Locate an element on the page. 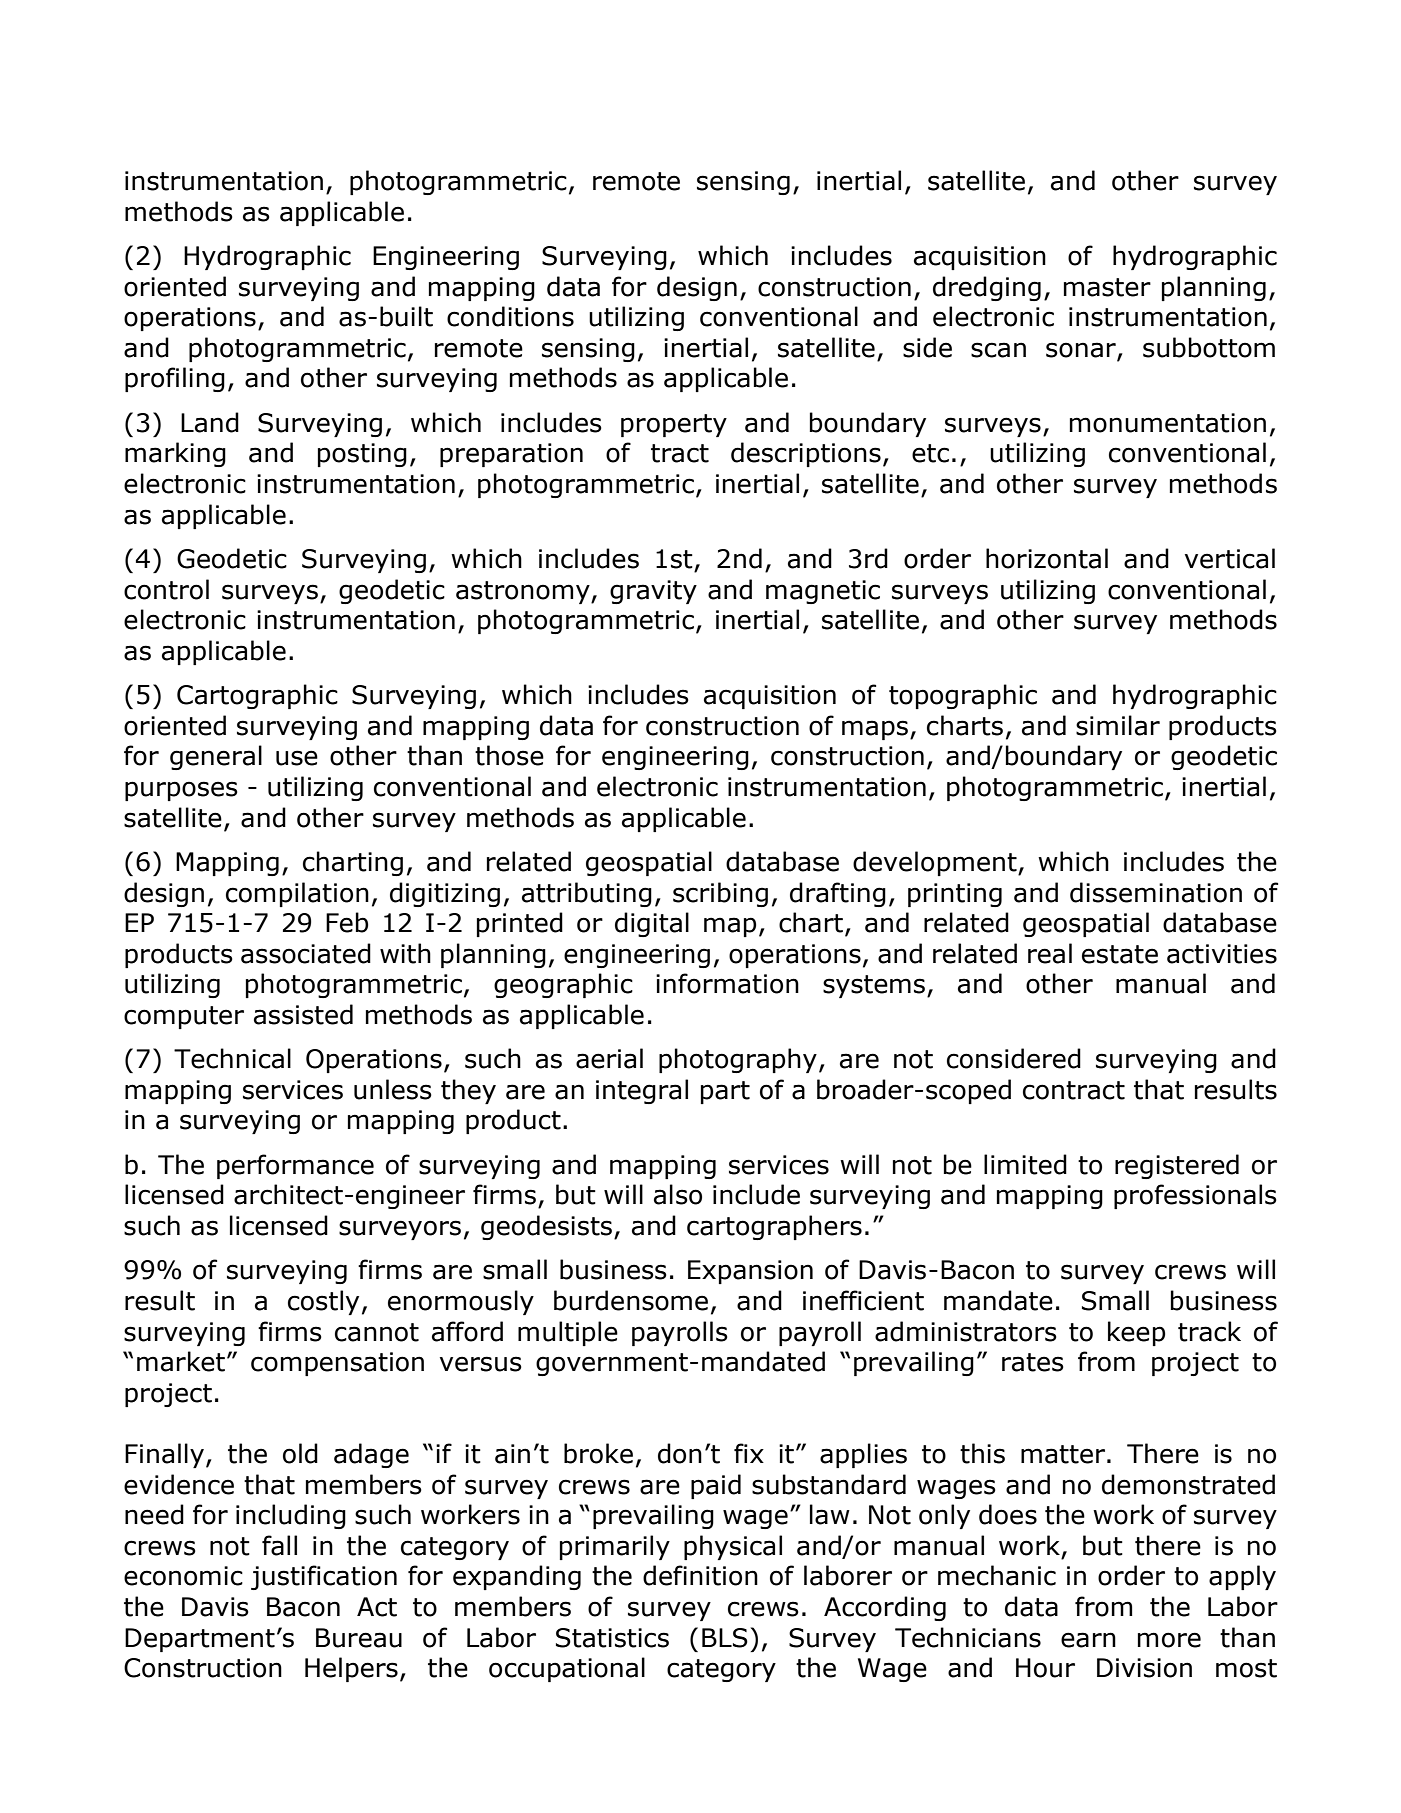 This document has height=1813, width=1401. property is located at coordinates (674, 425).
